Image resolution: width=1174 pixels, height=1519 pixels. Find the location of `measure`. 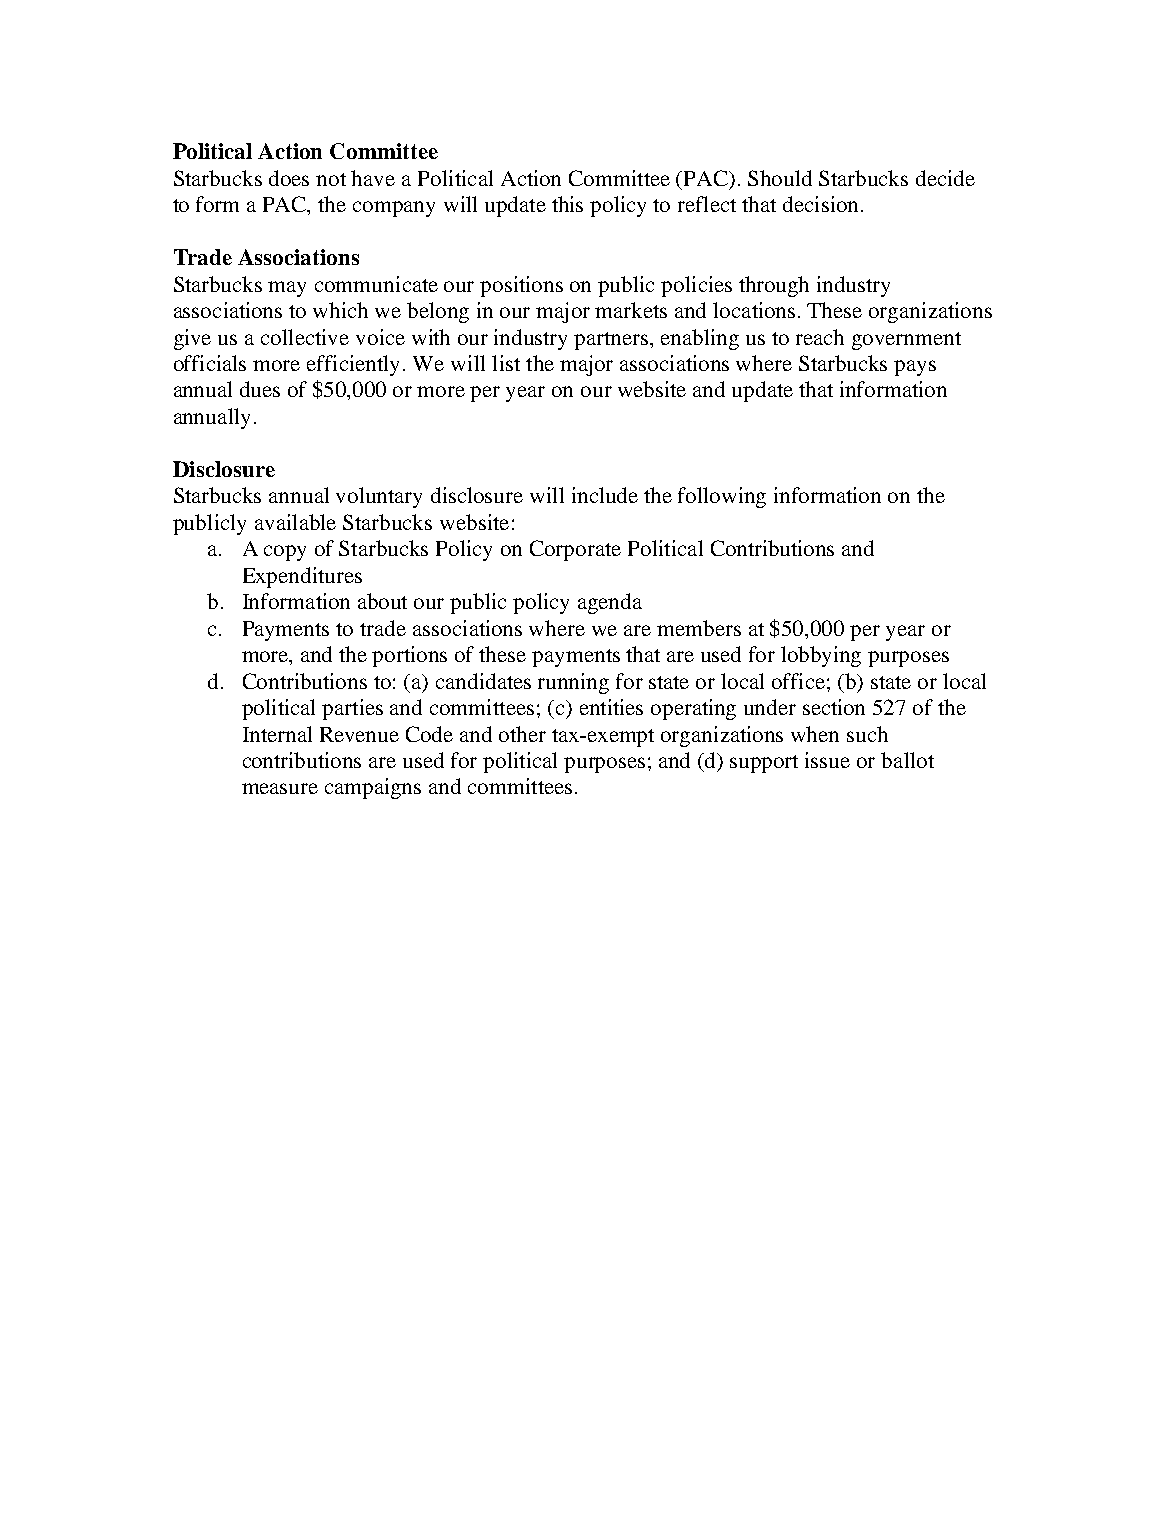

measure is located at coordinates (280, 788).
